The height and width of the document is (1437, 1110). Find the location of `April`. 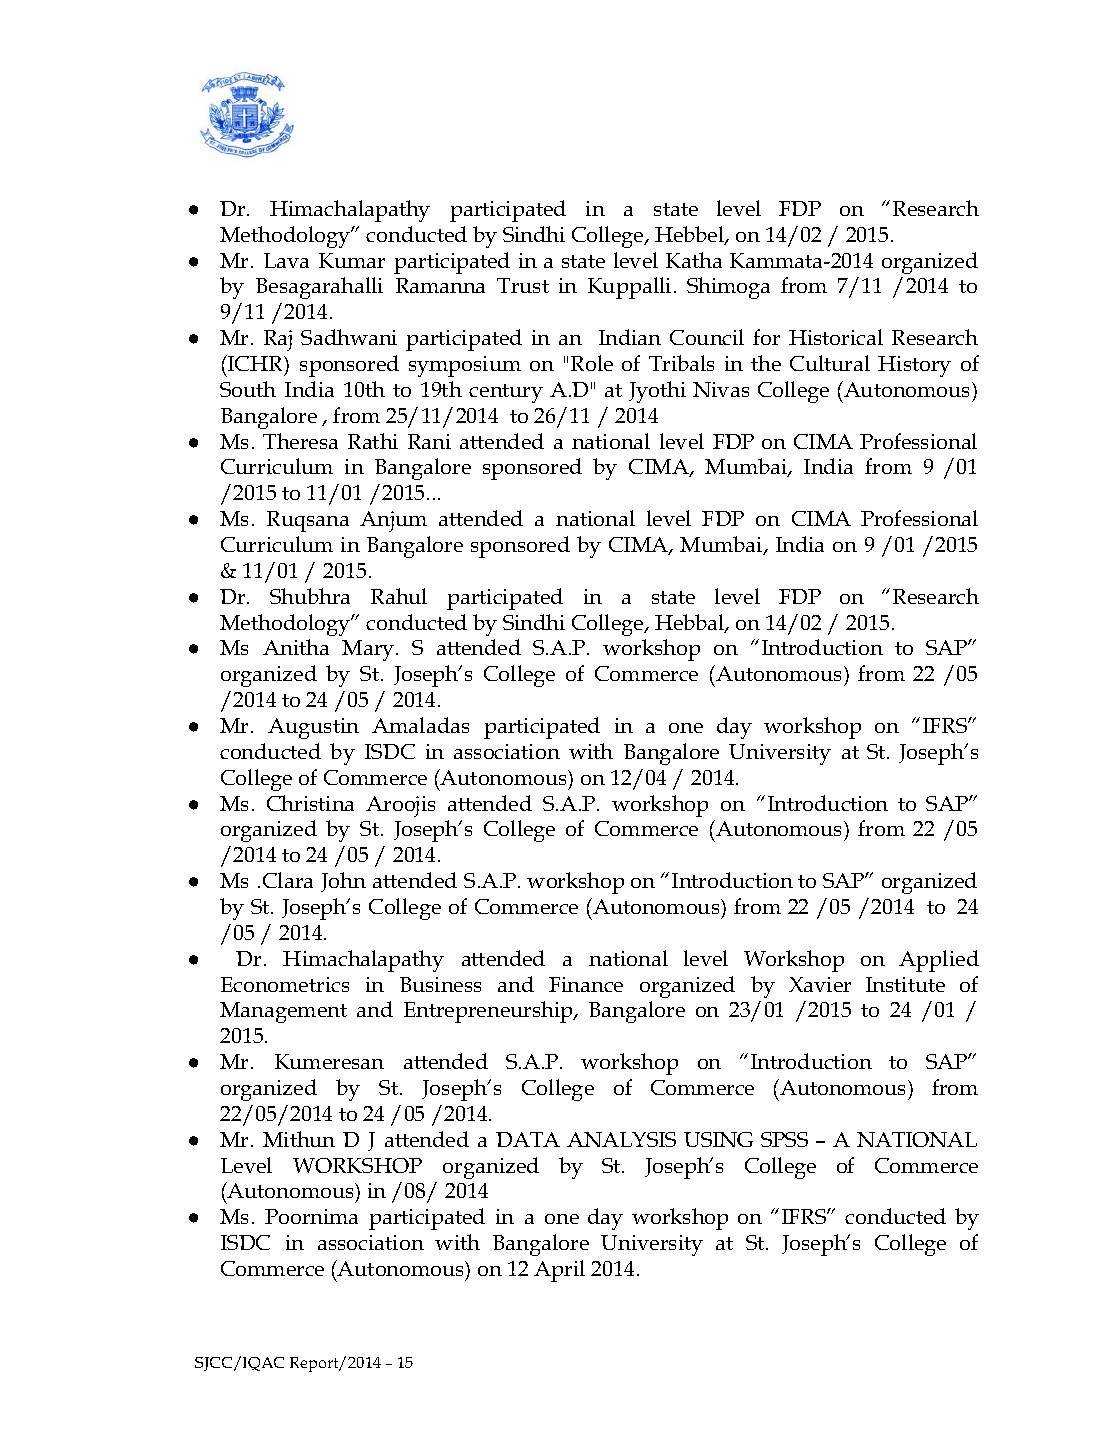

April is located at coordinates (559, 1271).
